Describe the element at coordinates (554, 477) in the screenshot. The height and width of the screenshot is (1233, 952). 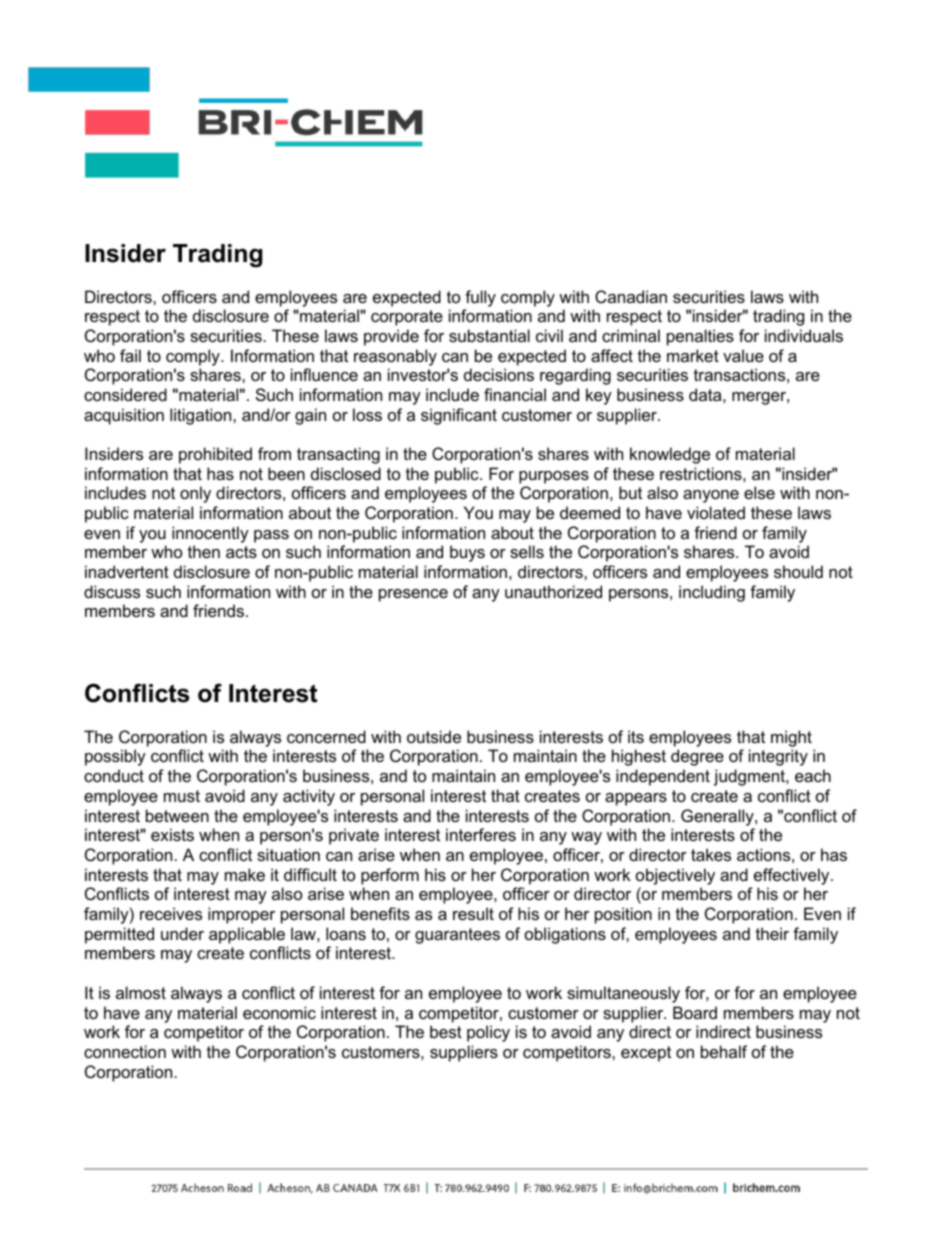
I see `purposes` at that location.
